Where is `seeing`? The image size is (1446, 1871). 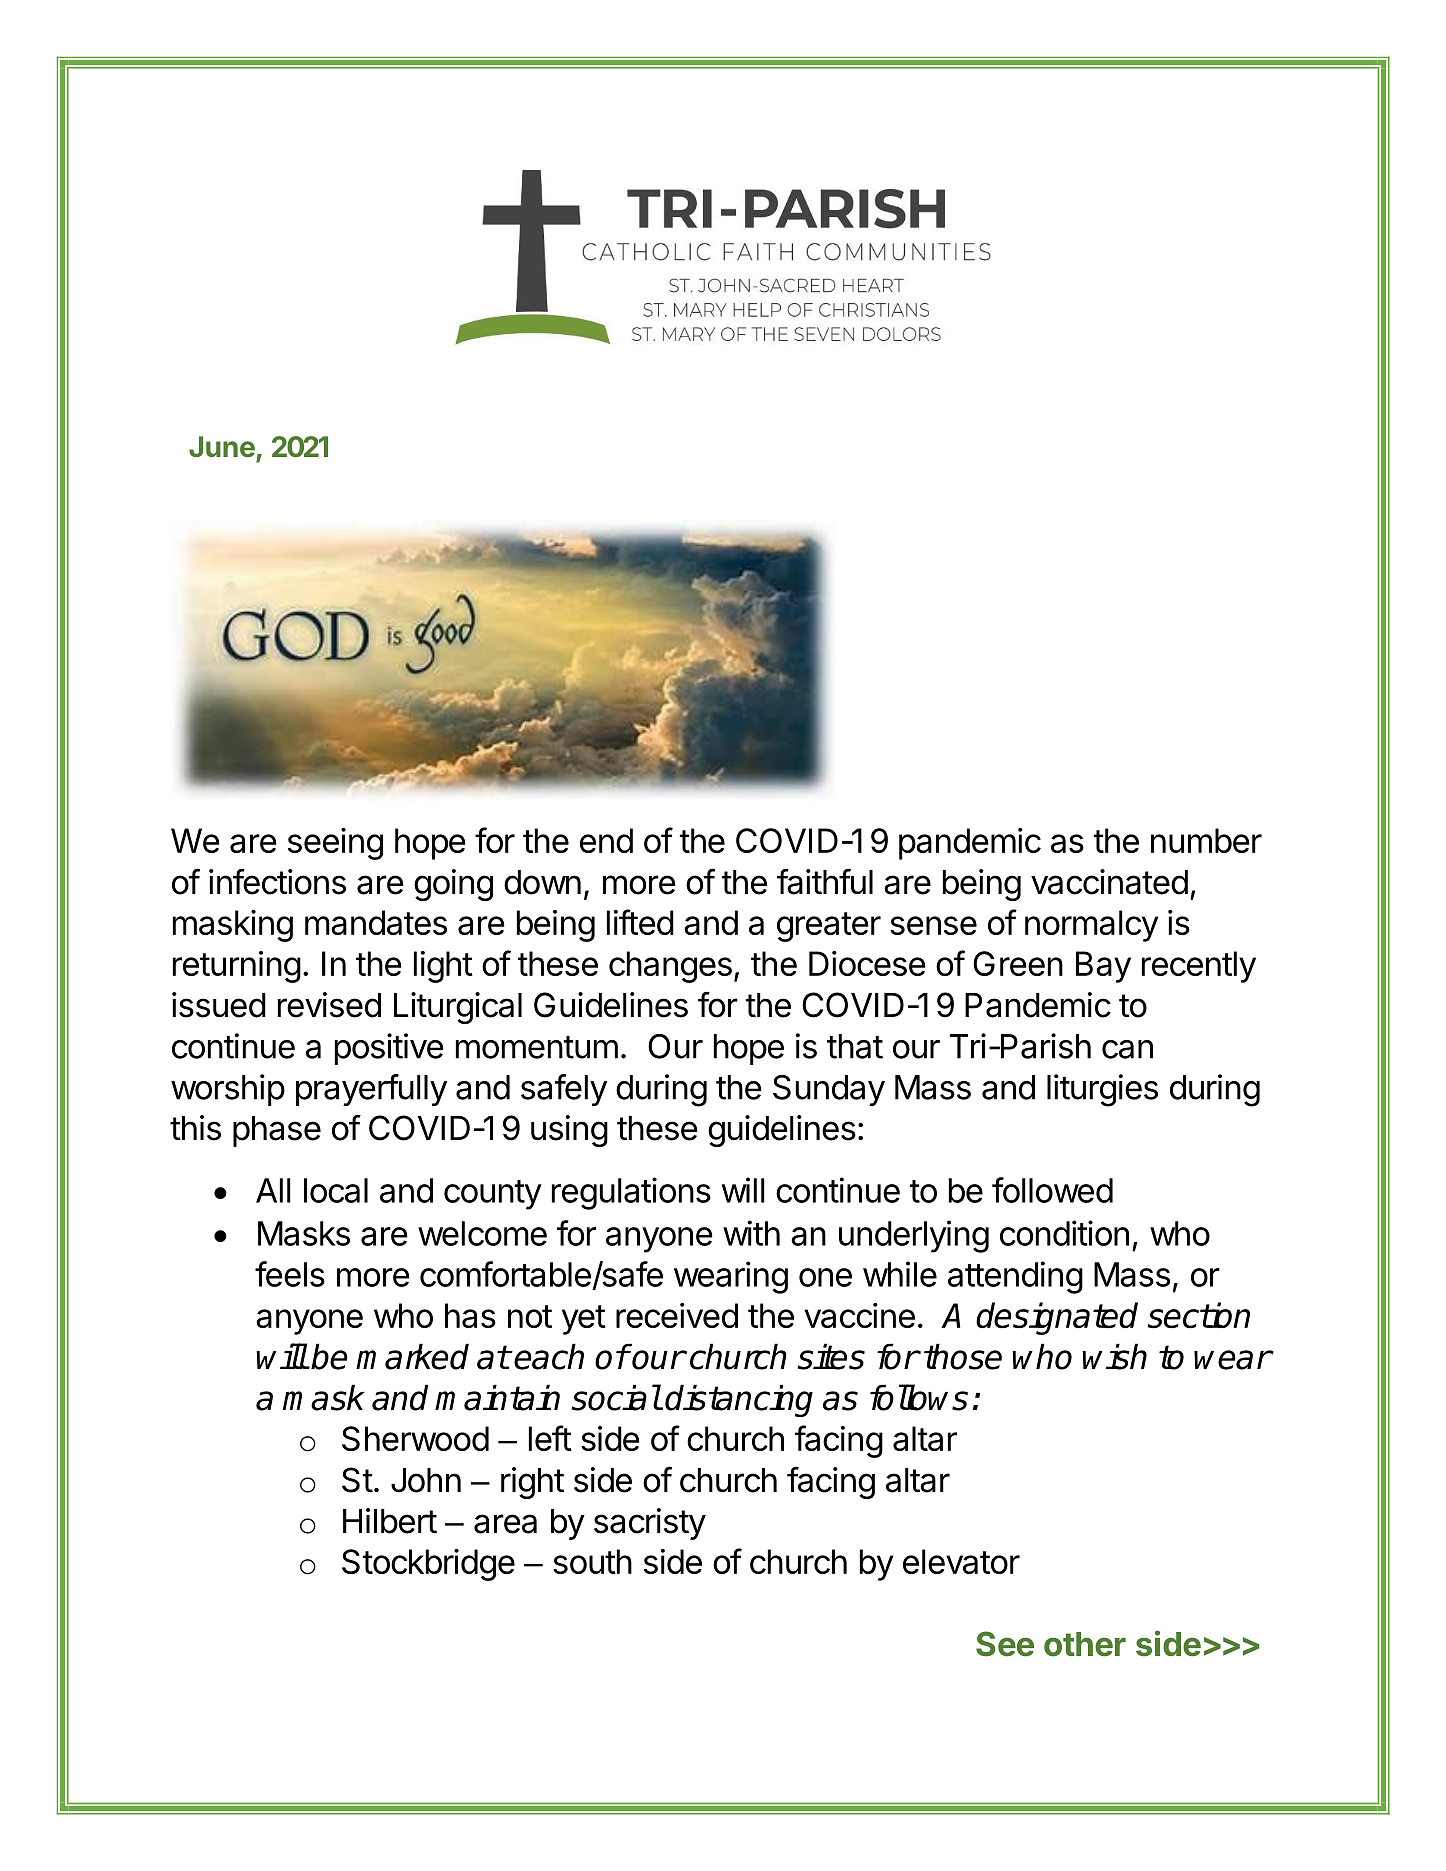
seeing is located at coordinates (335, 844).
